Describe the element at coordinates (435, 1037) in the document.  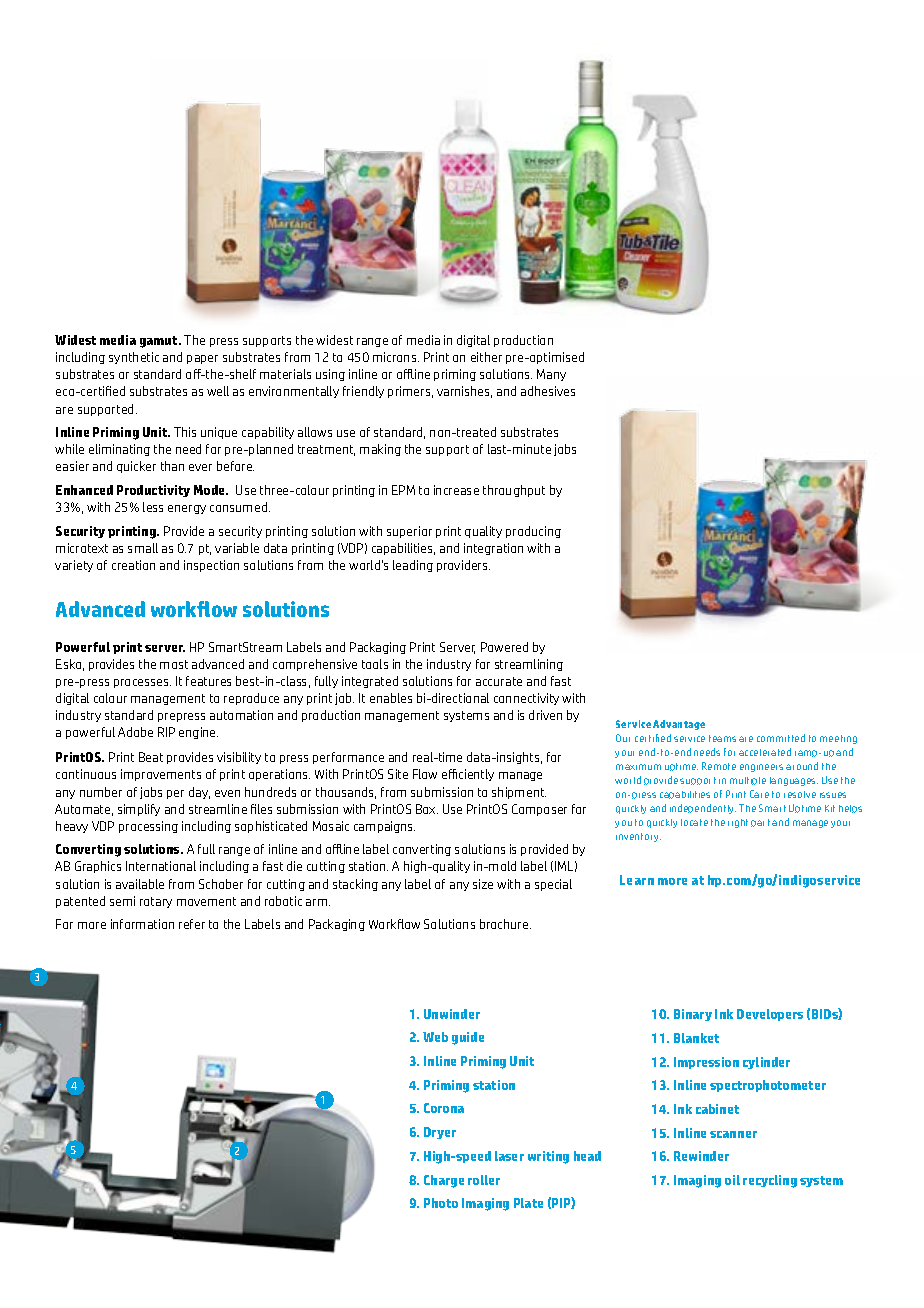
I see `Web` at that location.
